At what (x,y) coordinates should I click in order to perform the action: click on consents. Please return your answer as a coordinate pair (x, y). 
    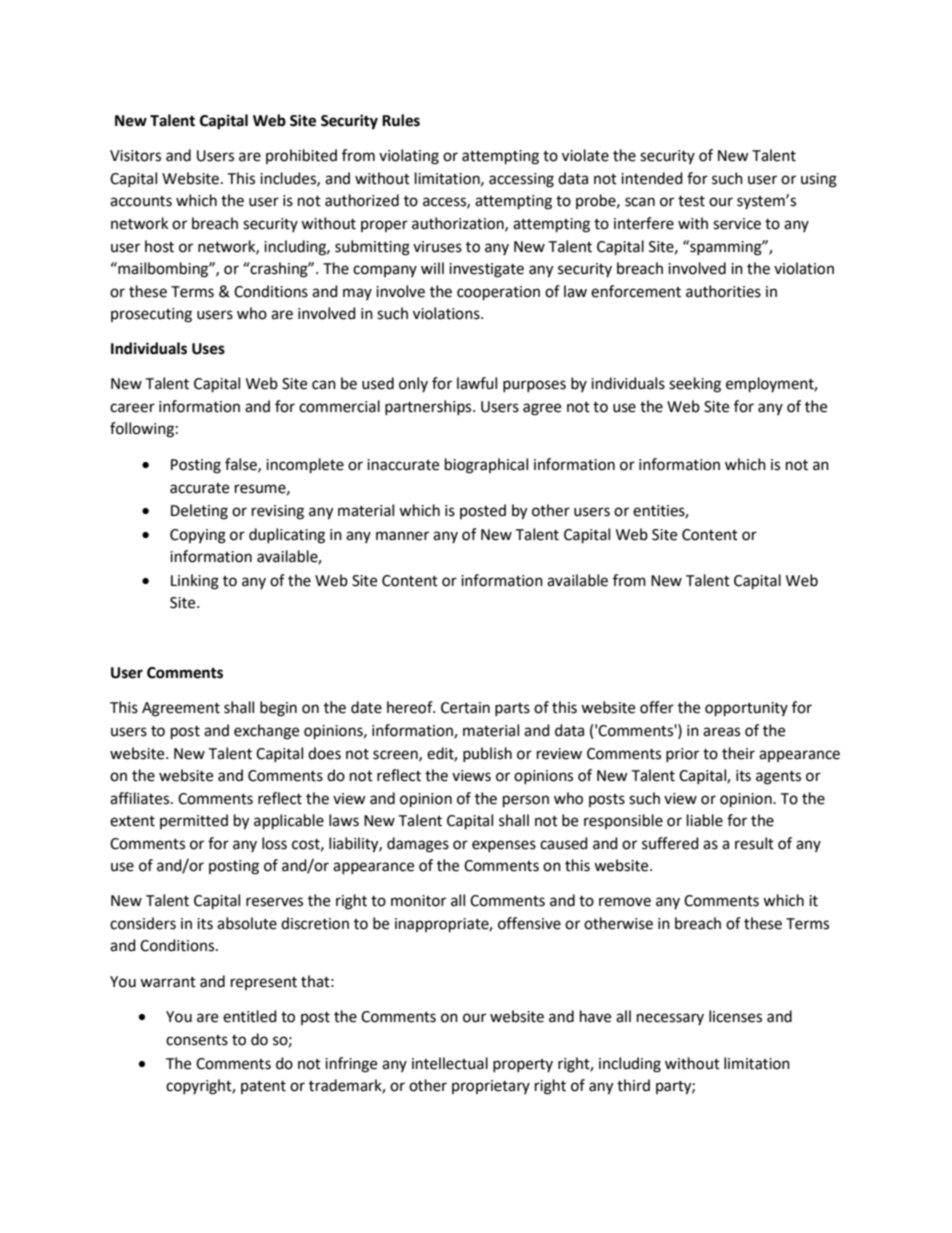
    Looking at the image, I should click on (197, 1040).
